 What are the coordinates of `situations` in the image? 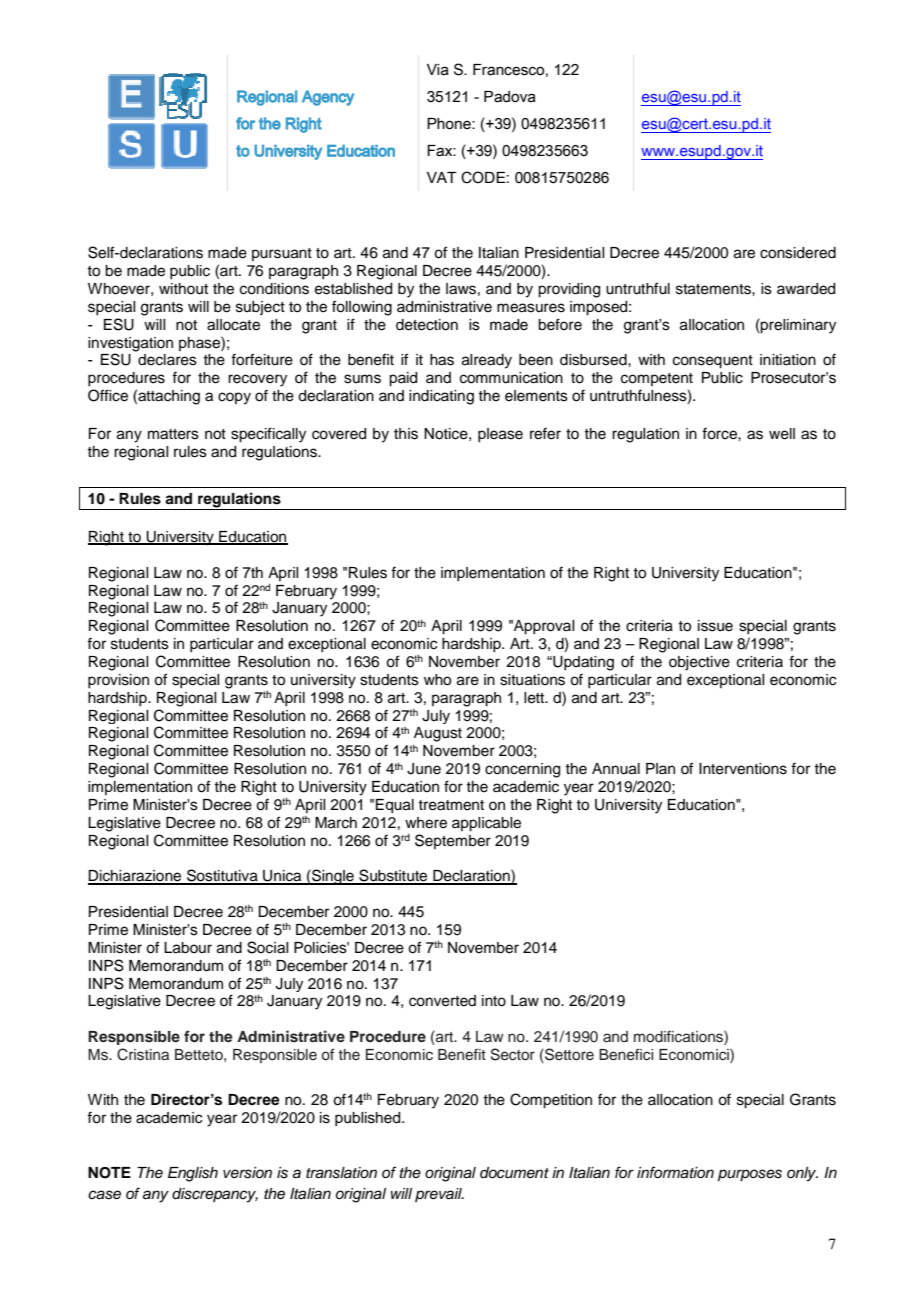 It's located at (532, 680).
